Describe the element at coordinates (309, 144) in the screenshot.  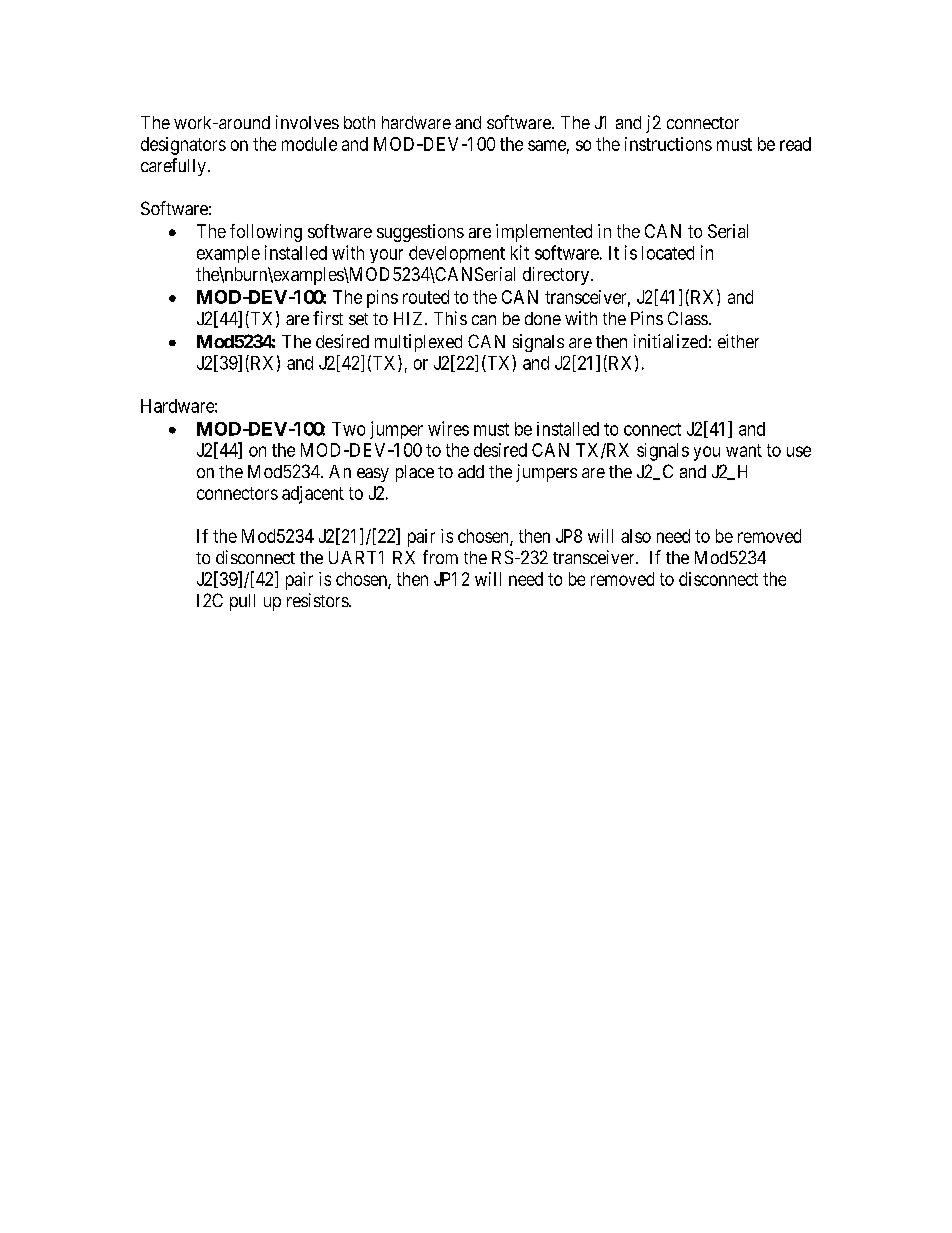
I see `module` at that location.
